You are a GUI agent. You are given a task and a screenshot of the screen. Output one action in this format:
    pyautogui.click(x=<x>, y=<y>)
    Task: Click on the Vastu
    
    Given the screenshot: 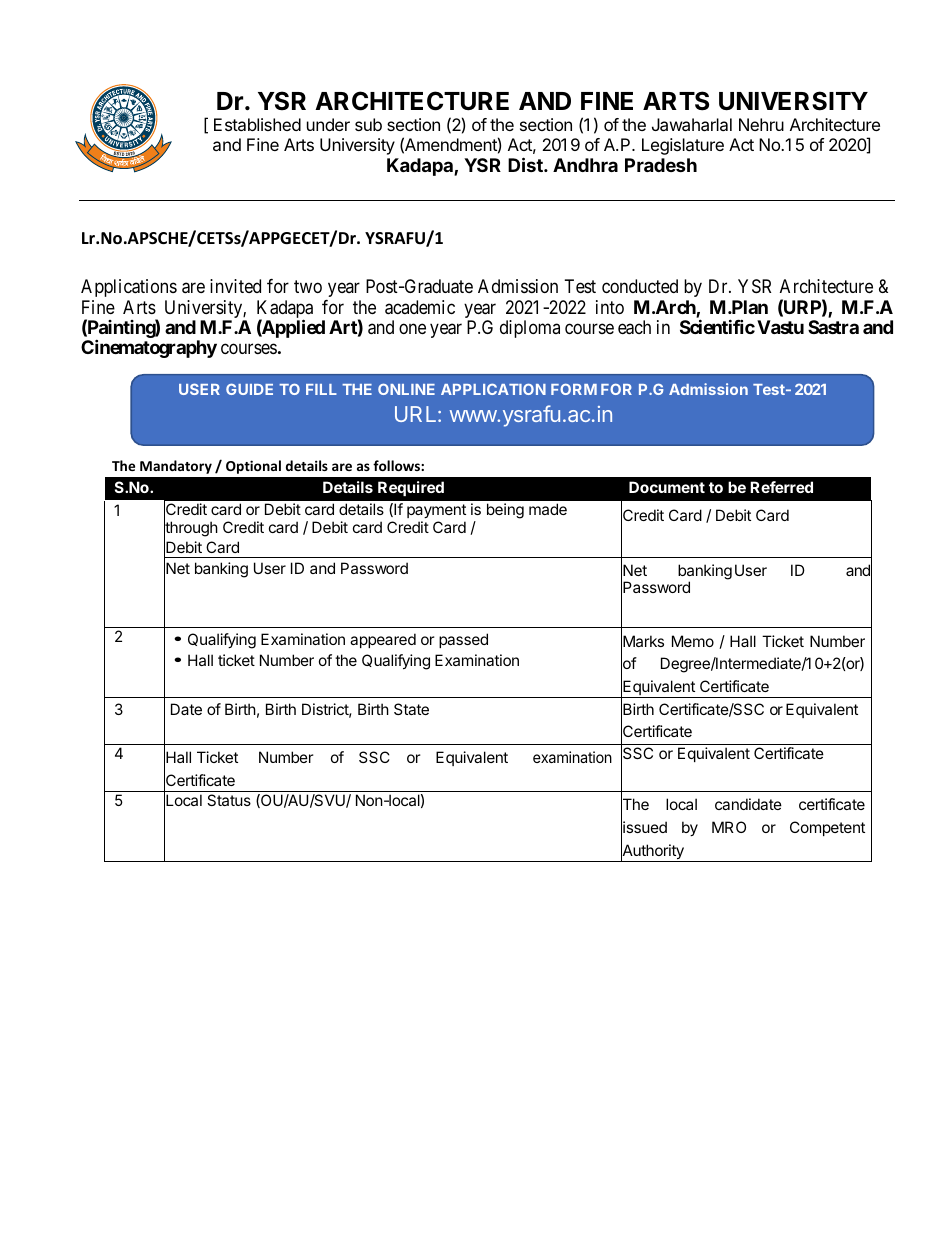 What is the action you would take?
    pyautogui.click(x=780, y=327)
